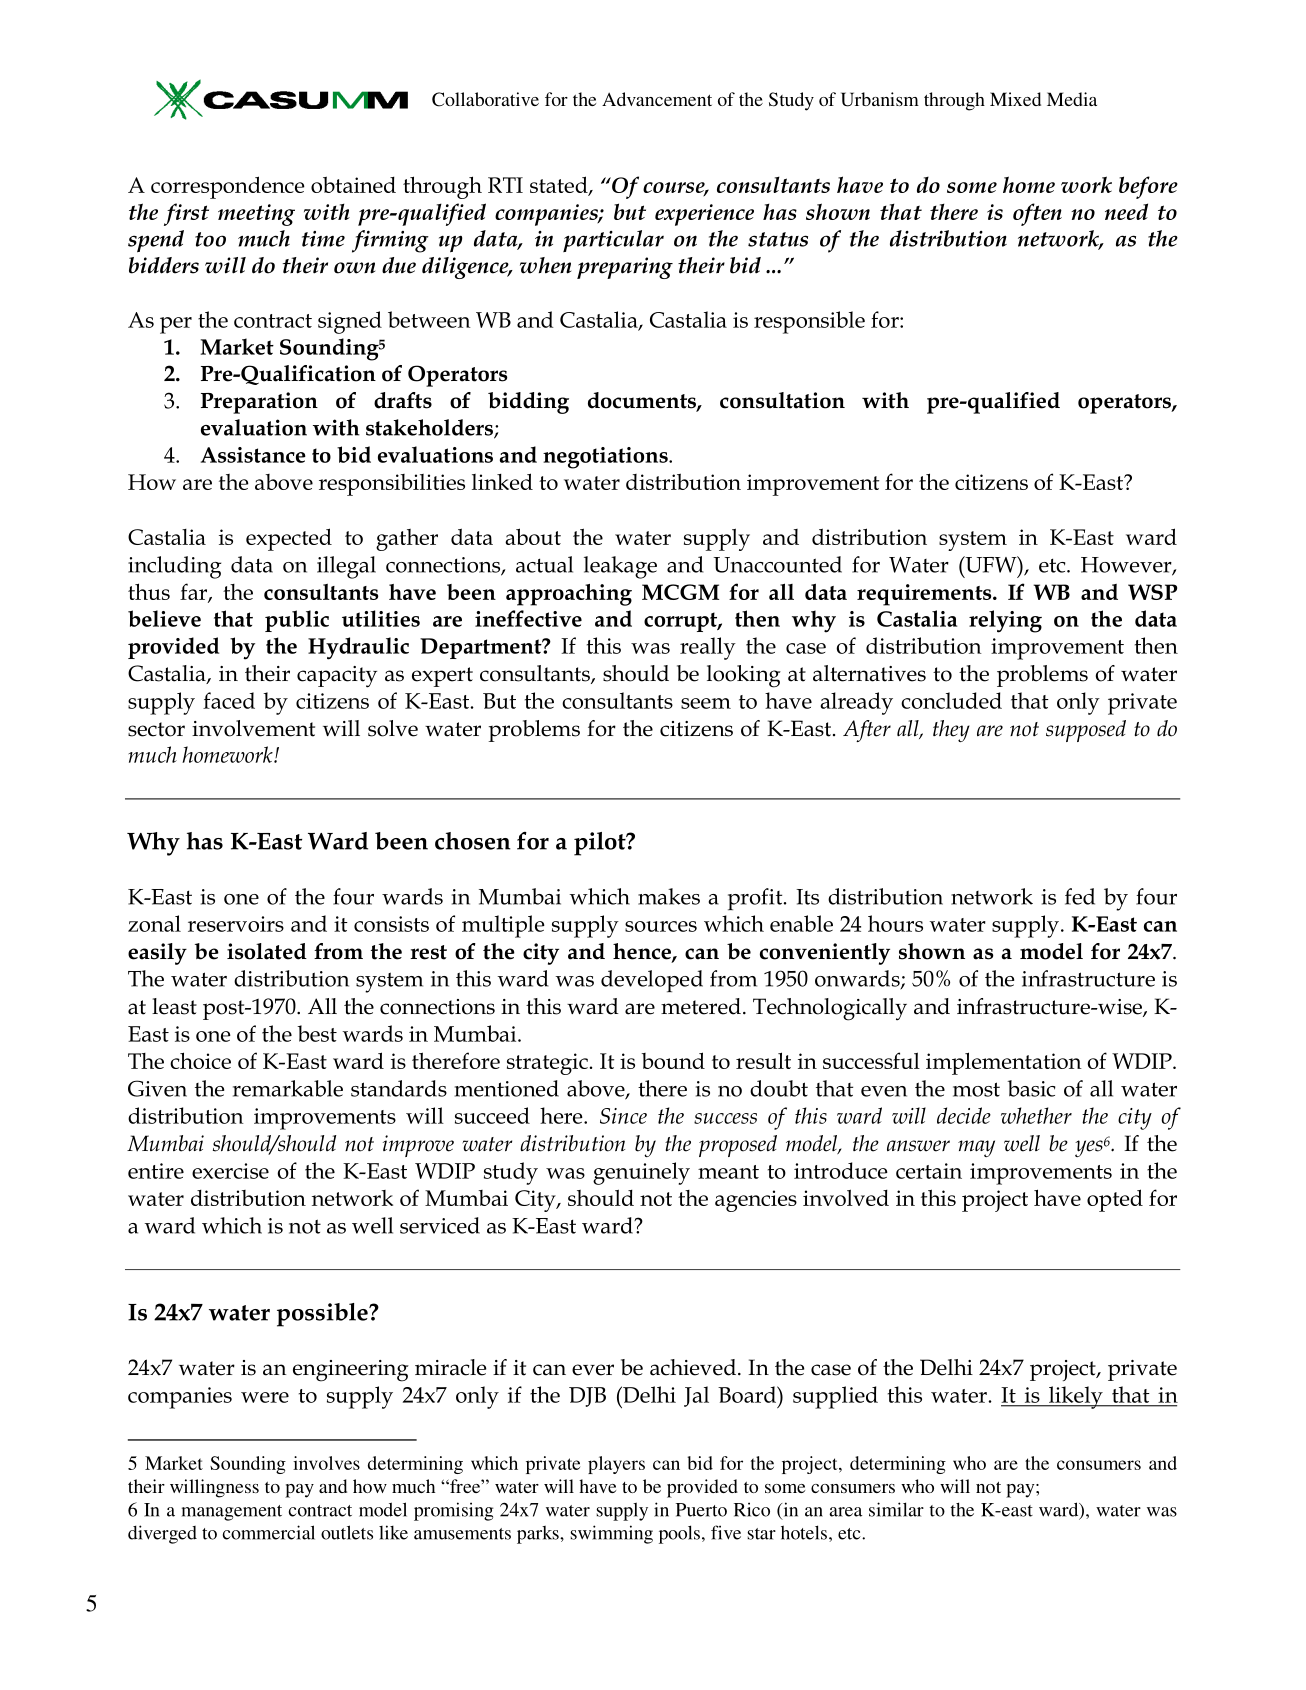 This screenshot has height=1690, width=1306. I want to click on exercise, so click(230, 1171).
